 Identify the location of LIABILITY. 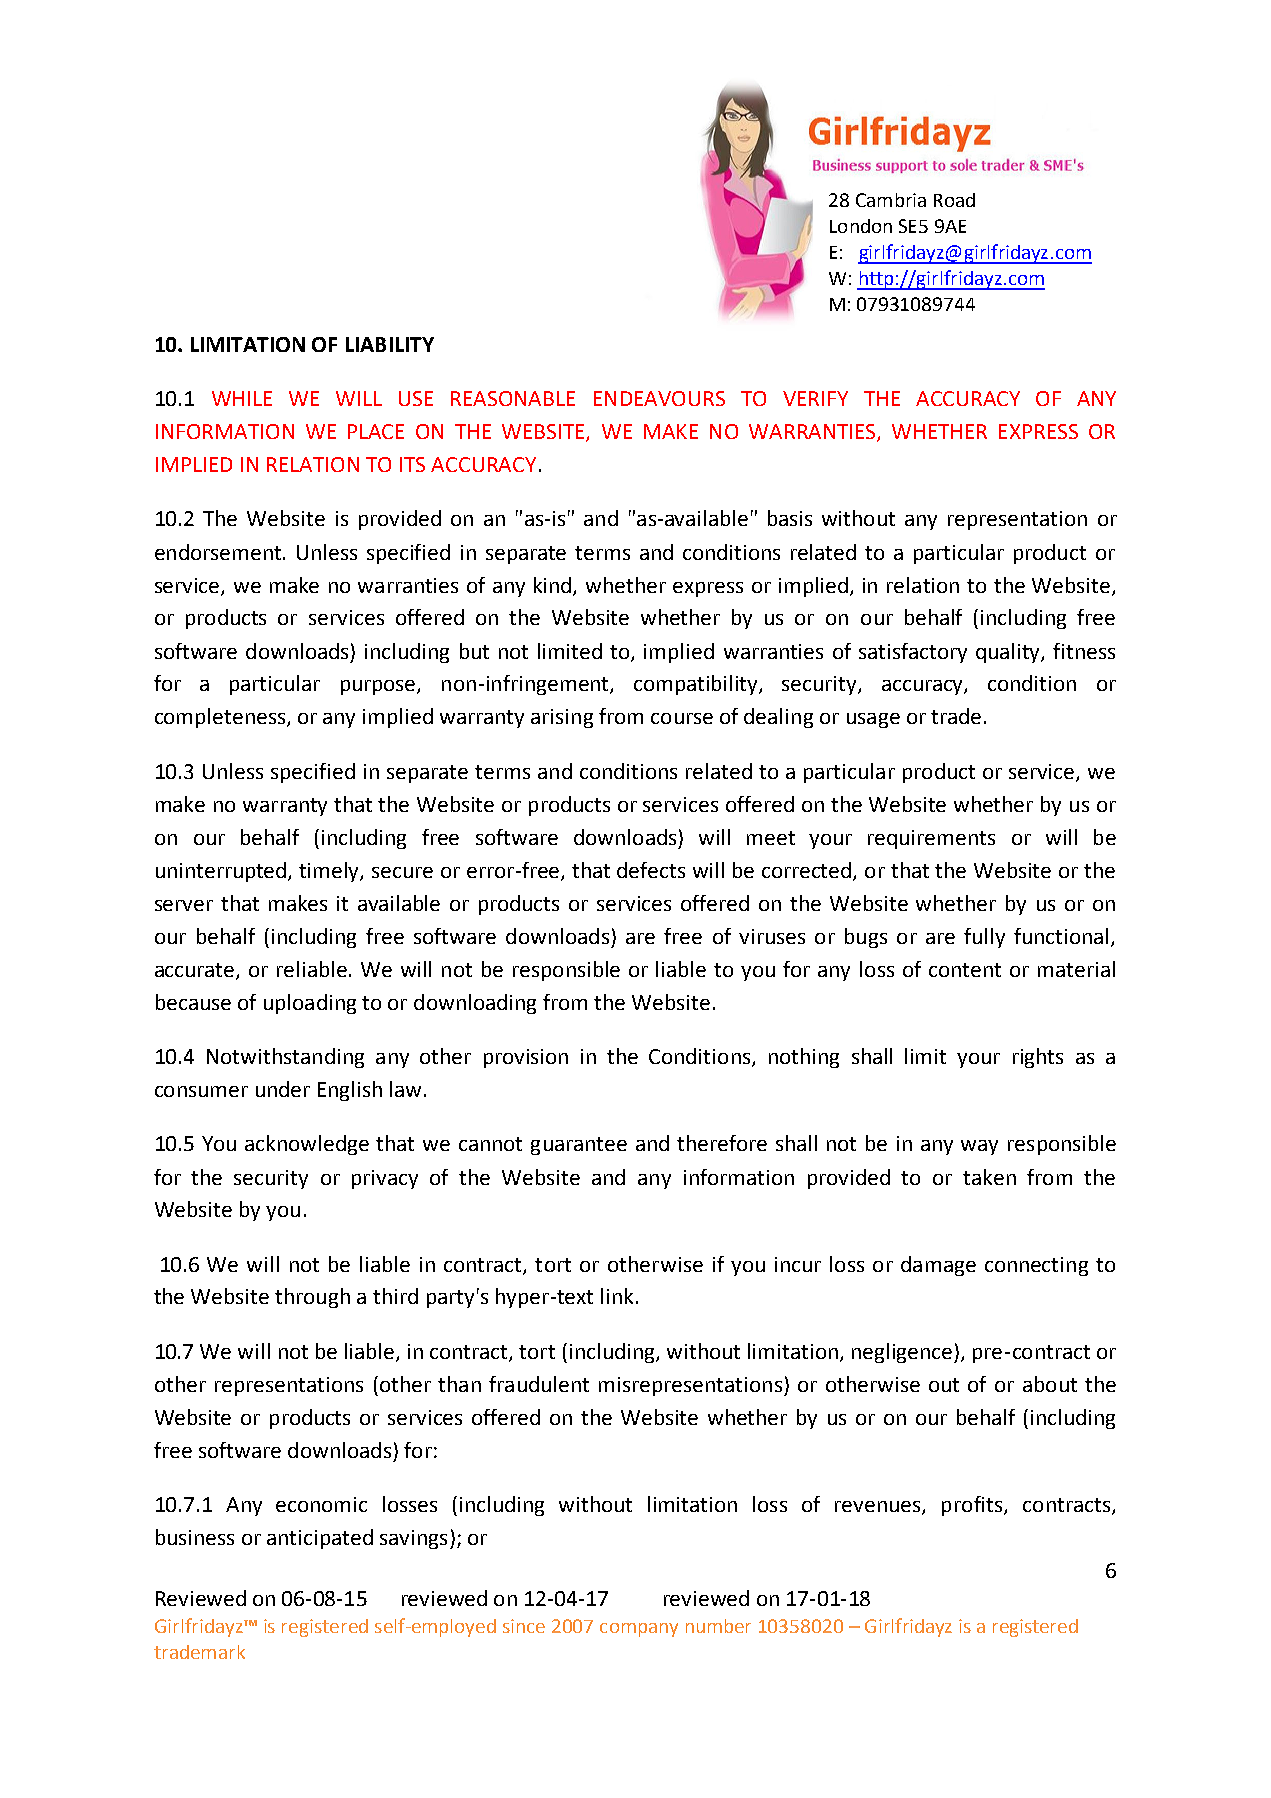
(390, 344).
